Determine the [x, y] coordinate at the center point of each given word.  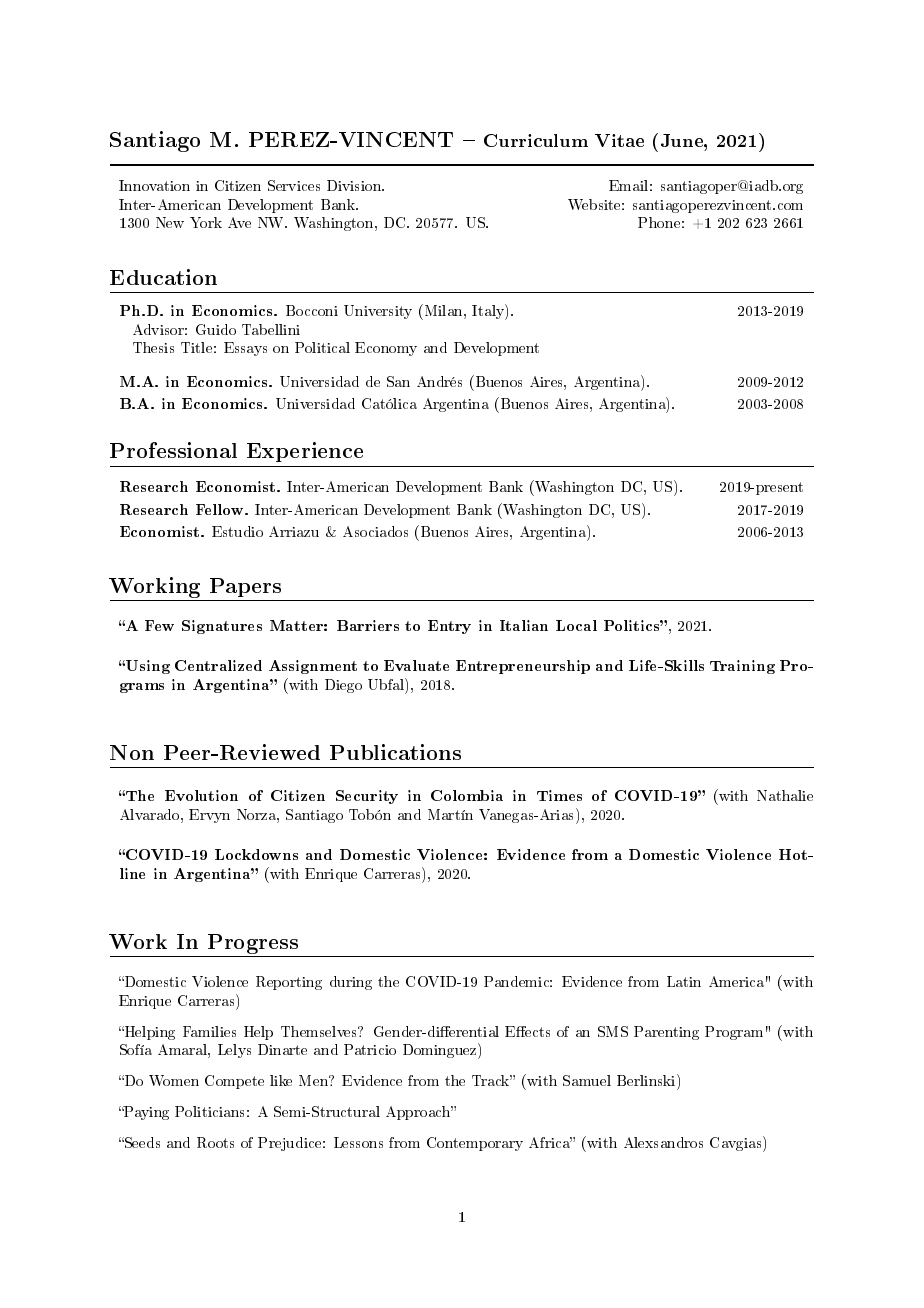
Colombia [467, 795]
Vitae [619, 140]
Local [576, 625]
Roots [215, 1142]
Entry [449, 627]
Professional [173, 450]
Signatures [222, 627]
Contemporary [475, 1144]
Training [742, 667]
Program [734, 1033]
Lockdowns [256, 854]
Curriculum [536, 140]
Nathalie [785, 795]
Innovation [154, 185]
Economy [386, 349]
